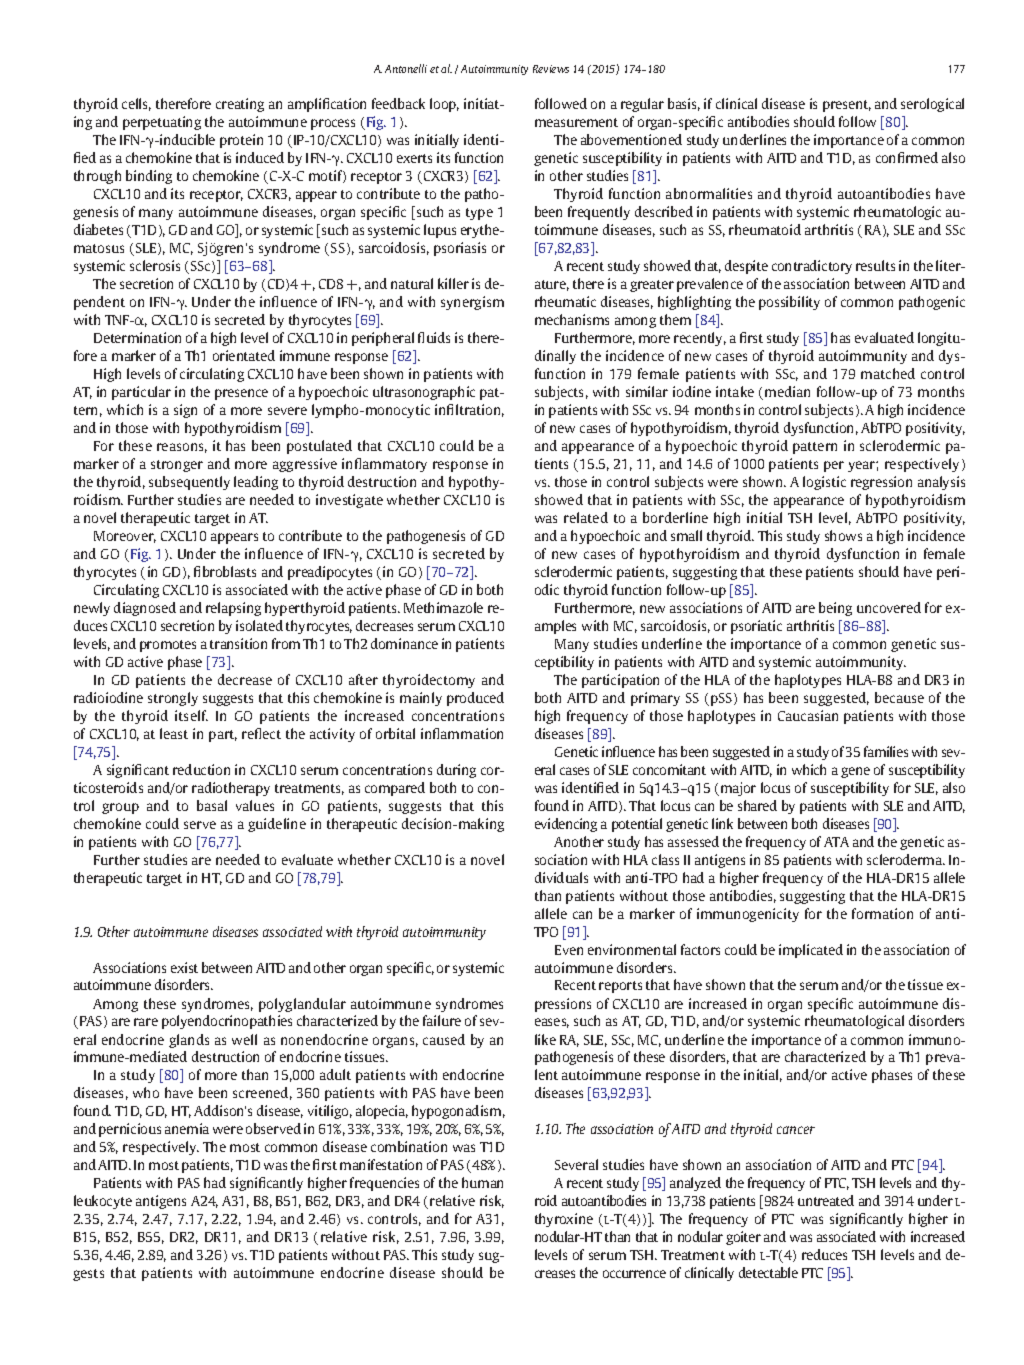 This page has height=1365, width=1024. I want to click on families, so click(886, 751).
